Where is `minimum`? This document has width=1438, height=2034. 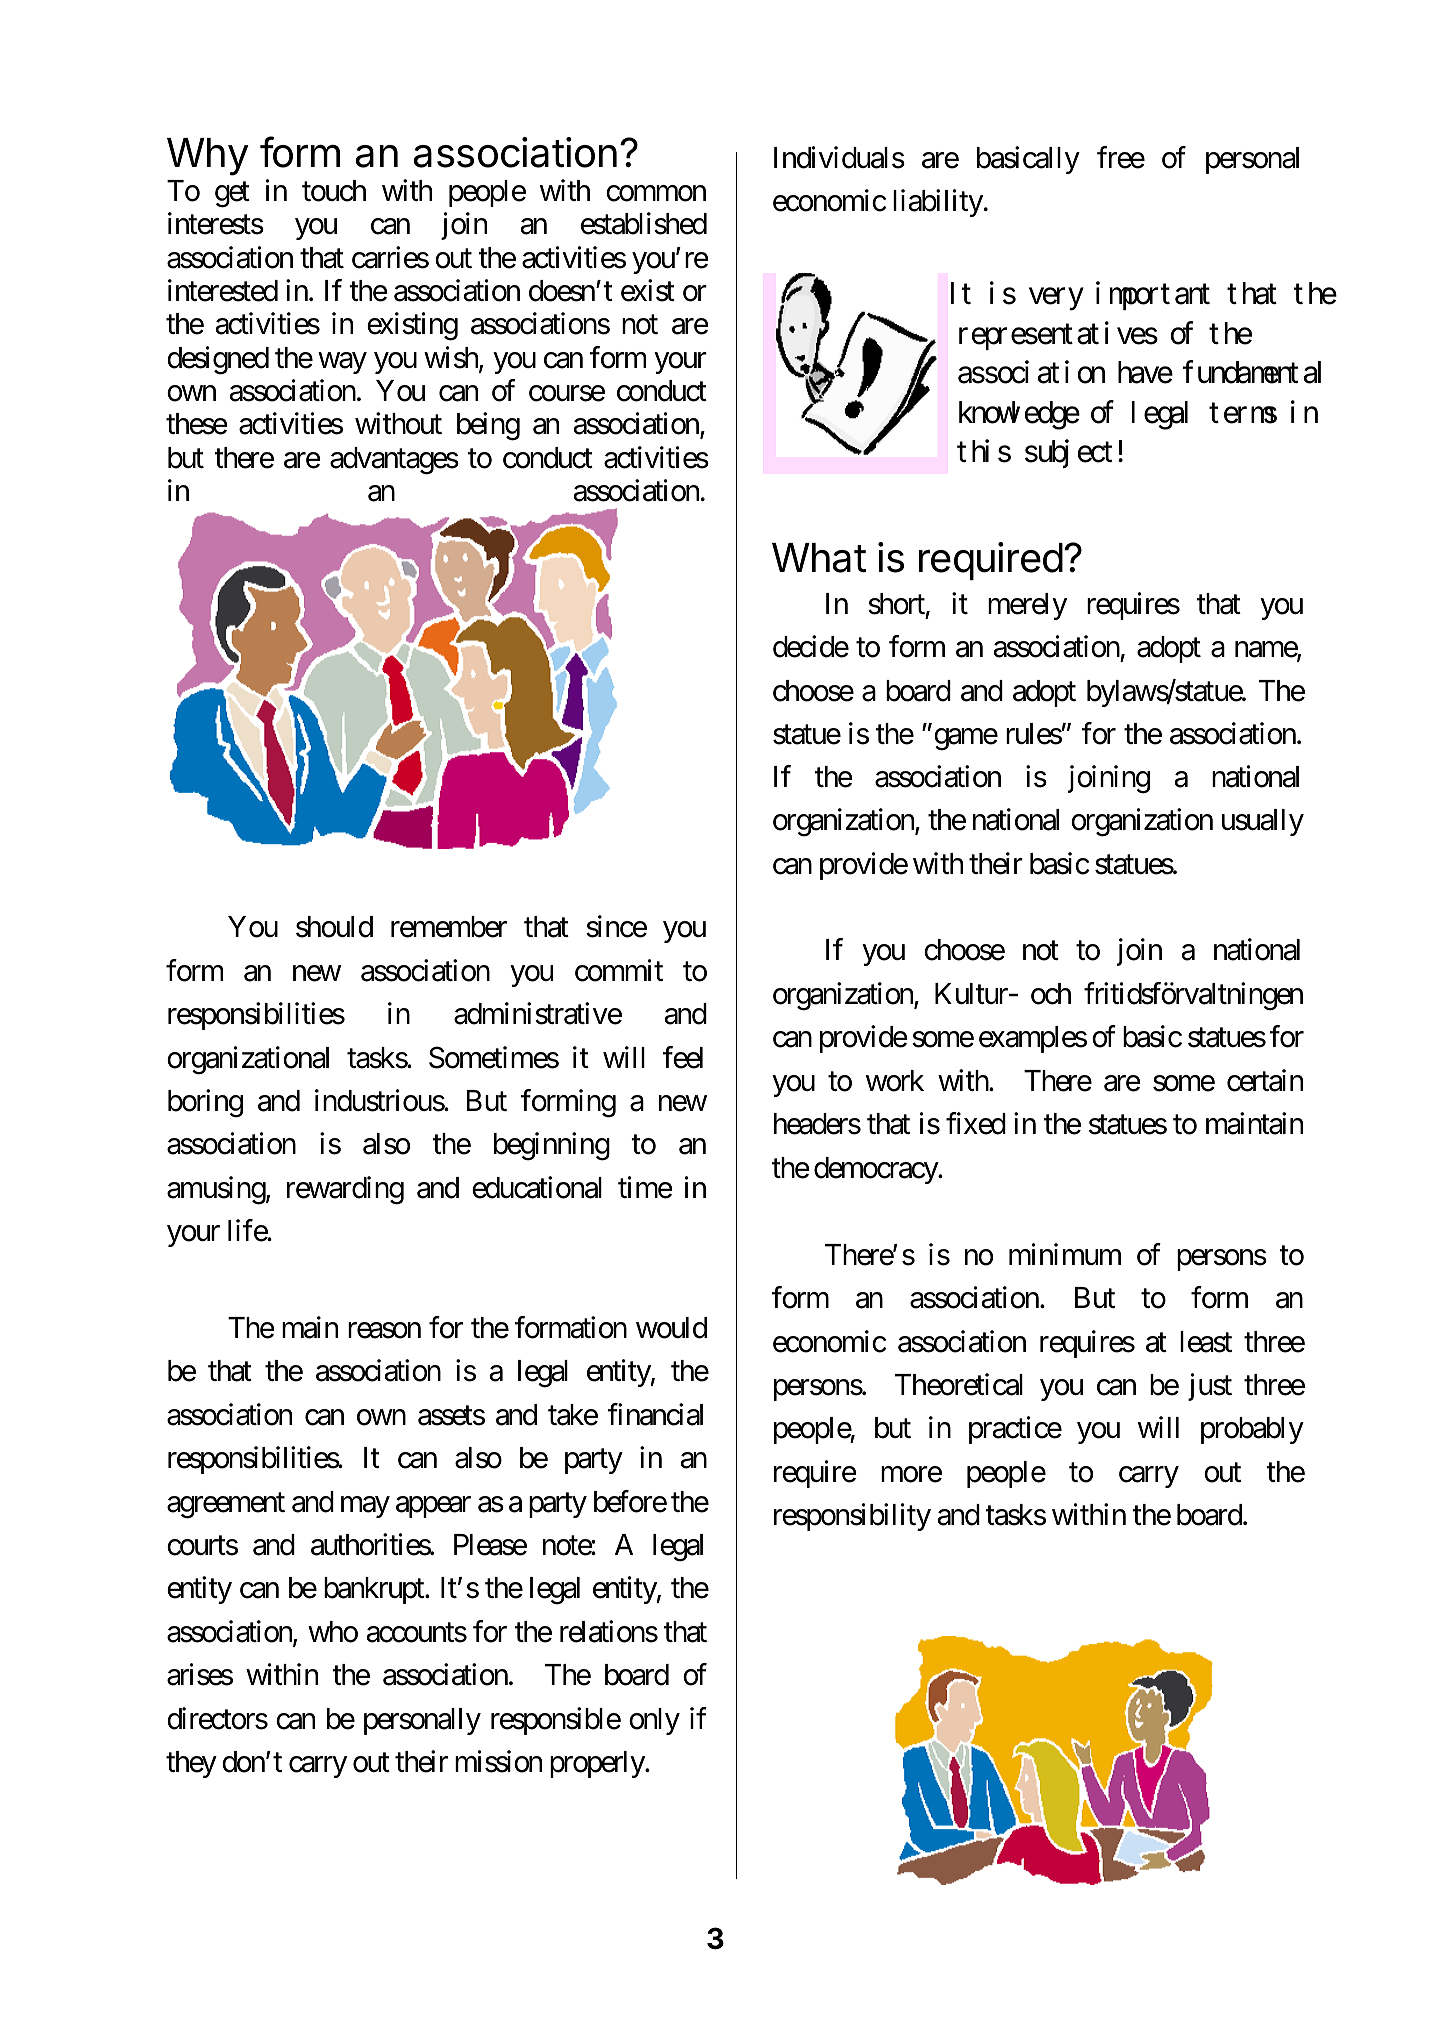
minimum is located at coordinates (1065, 1254).
